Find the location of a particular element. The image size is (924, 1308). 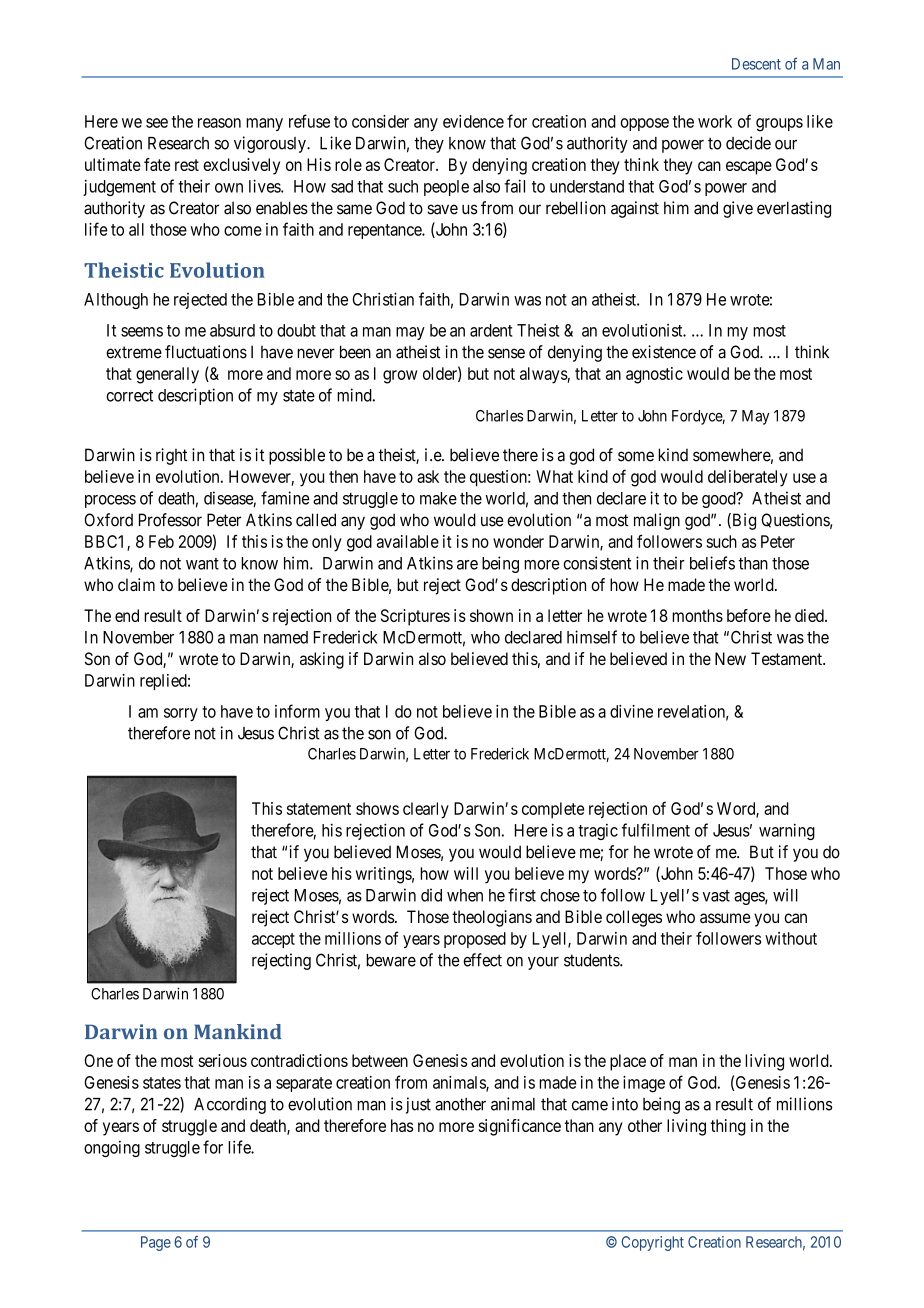

New is located at coordinates (730, 658).
